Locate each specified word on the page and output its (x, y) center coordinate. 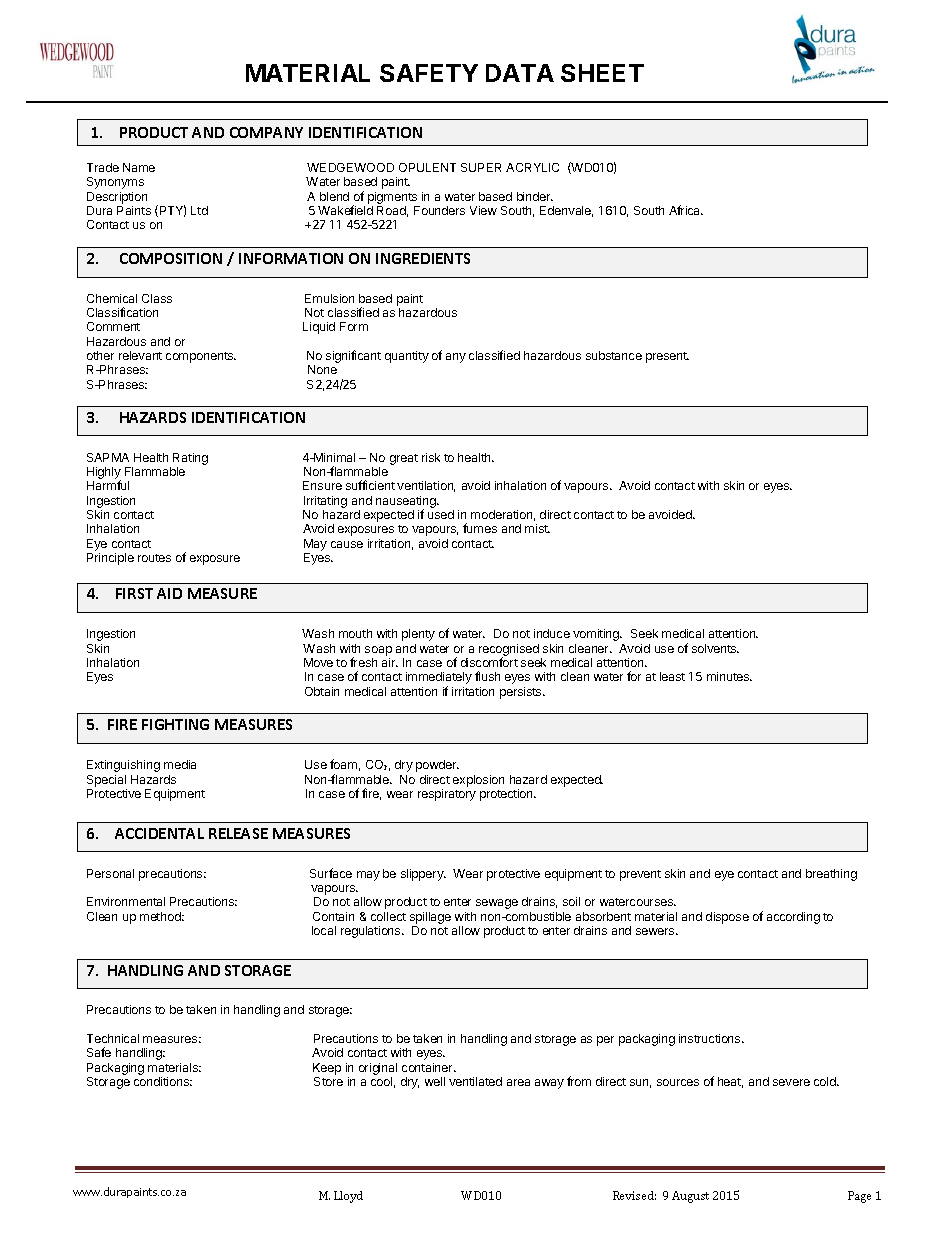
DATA (520, 73)
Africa (686, 210)
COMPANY (266, 132)
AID (169, 593)
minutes (729, 676)
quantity (407, 357)
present (667, 357)
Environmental (126, 901)
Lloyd (348, 1197)
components (201, 357)
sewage (497, 904)
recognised (509, 651)
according (793, 918)
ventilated (475, 1081)
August (690, 1197)
